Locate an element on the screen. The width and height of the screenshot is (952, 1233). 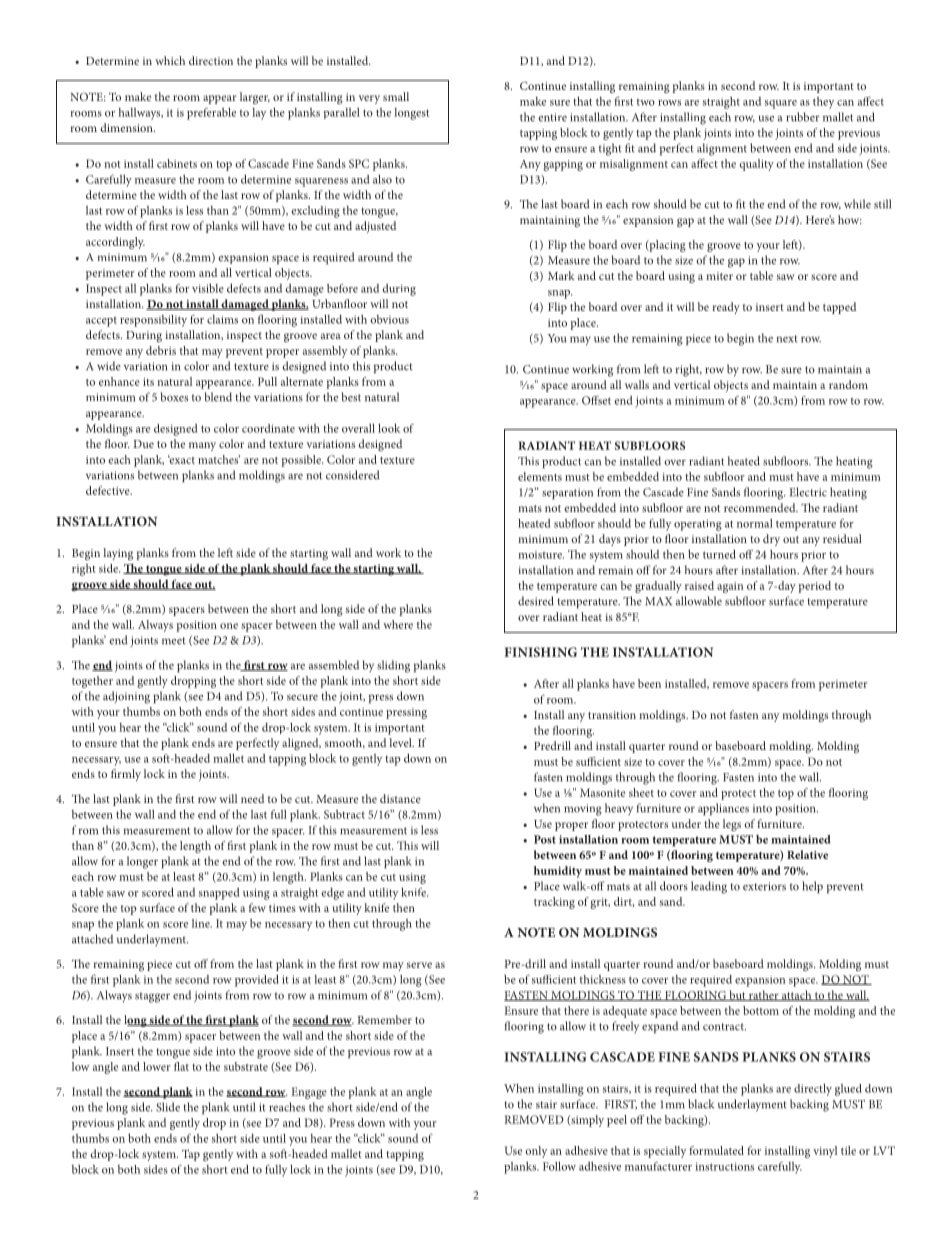
preferable is located at coordinates (211, 114).
